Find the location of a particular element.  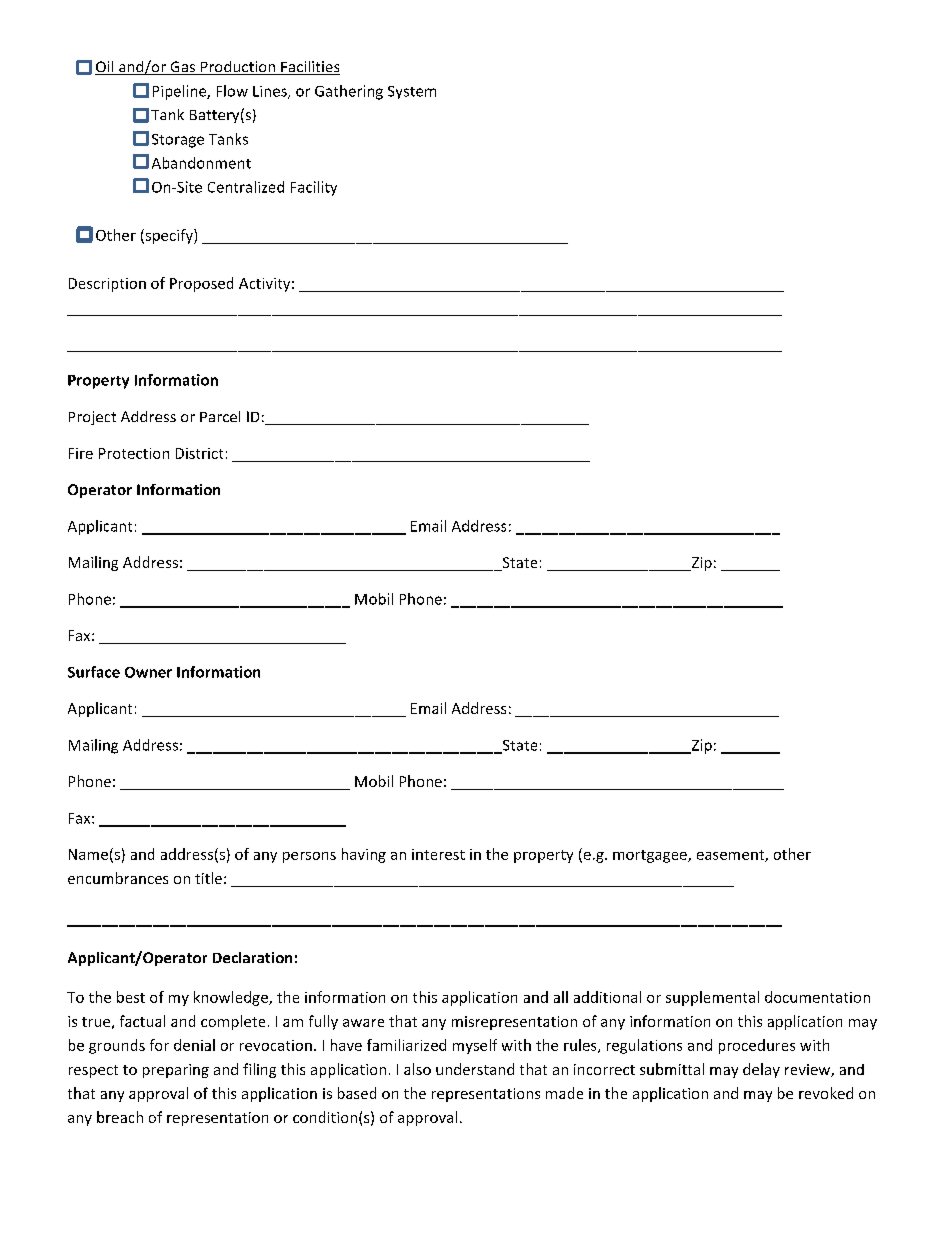

having is located at coordinates (364, 855).
